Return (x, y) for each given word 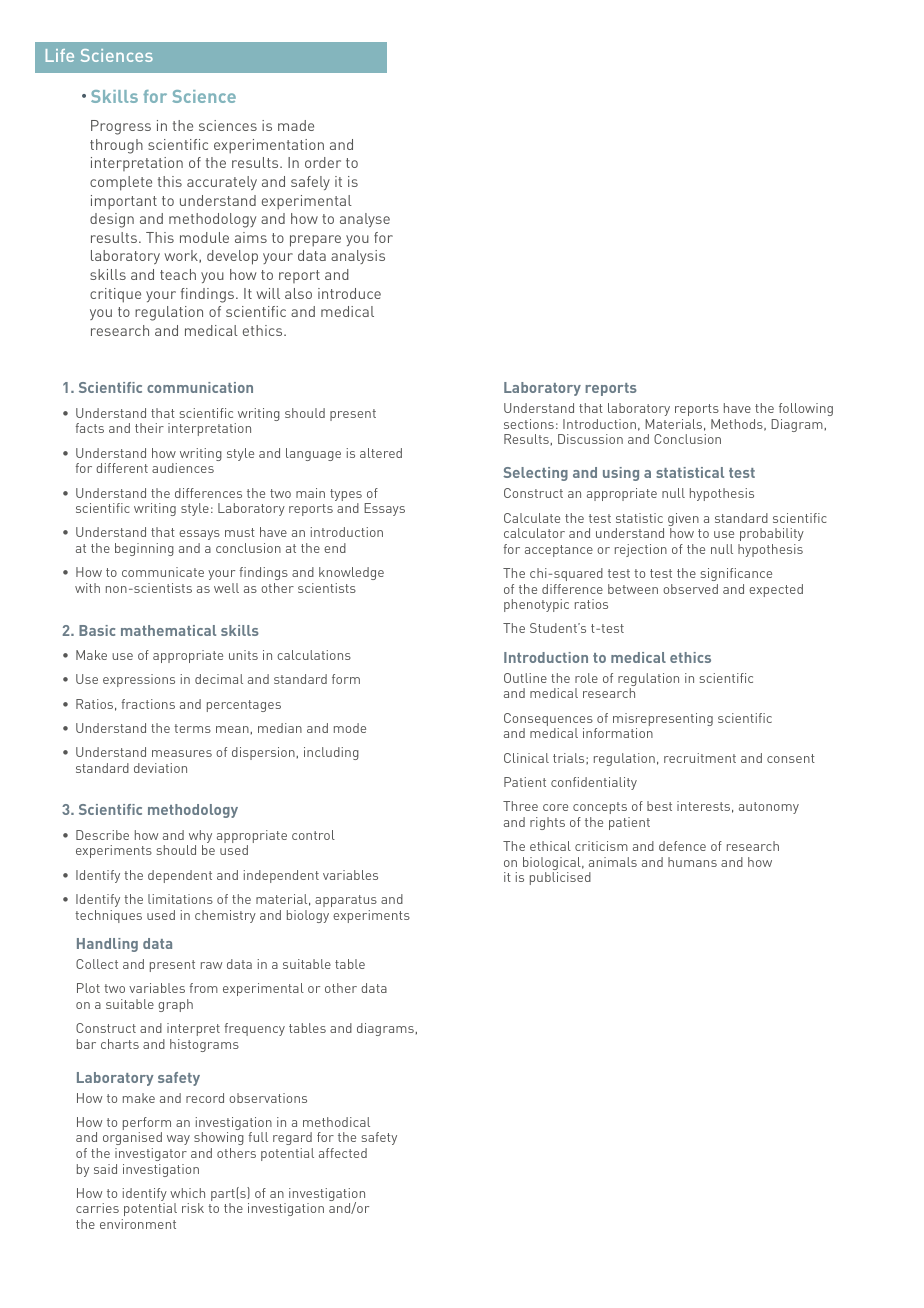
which (187, 1193)
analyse (365, 220)
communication (200, 387)
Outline (525, 678)
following (806, 409)
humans (692, 862)
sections (529, 424)
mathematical (168, 630)
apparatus (346, 901)
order (323, 162)
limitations (180, 899)
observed (690, 589)
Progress (121, 127)
